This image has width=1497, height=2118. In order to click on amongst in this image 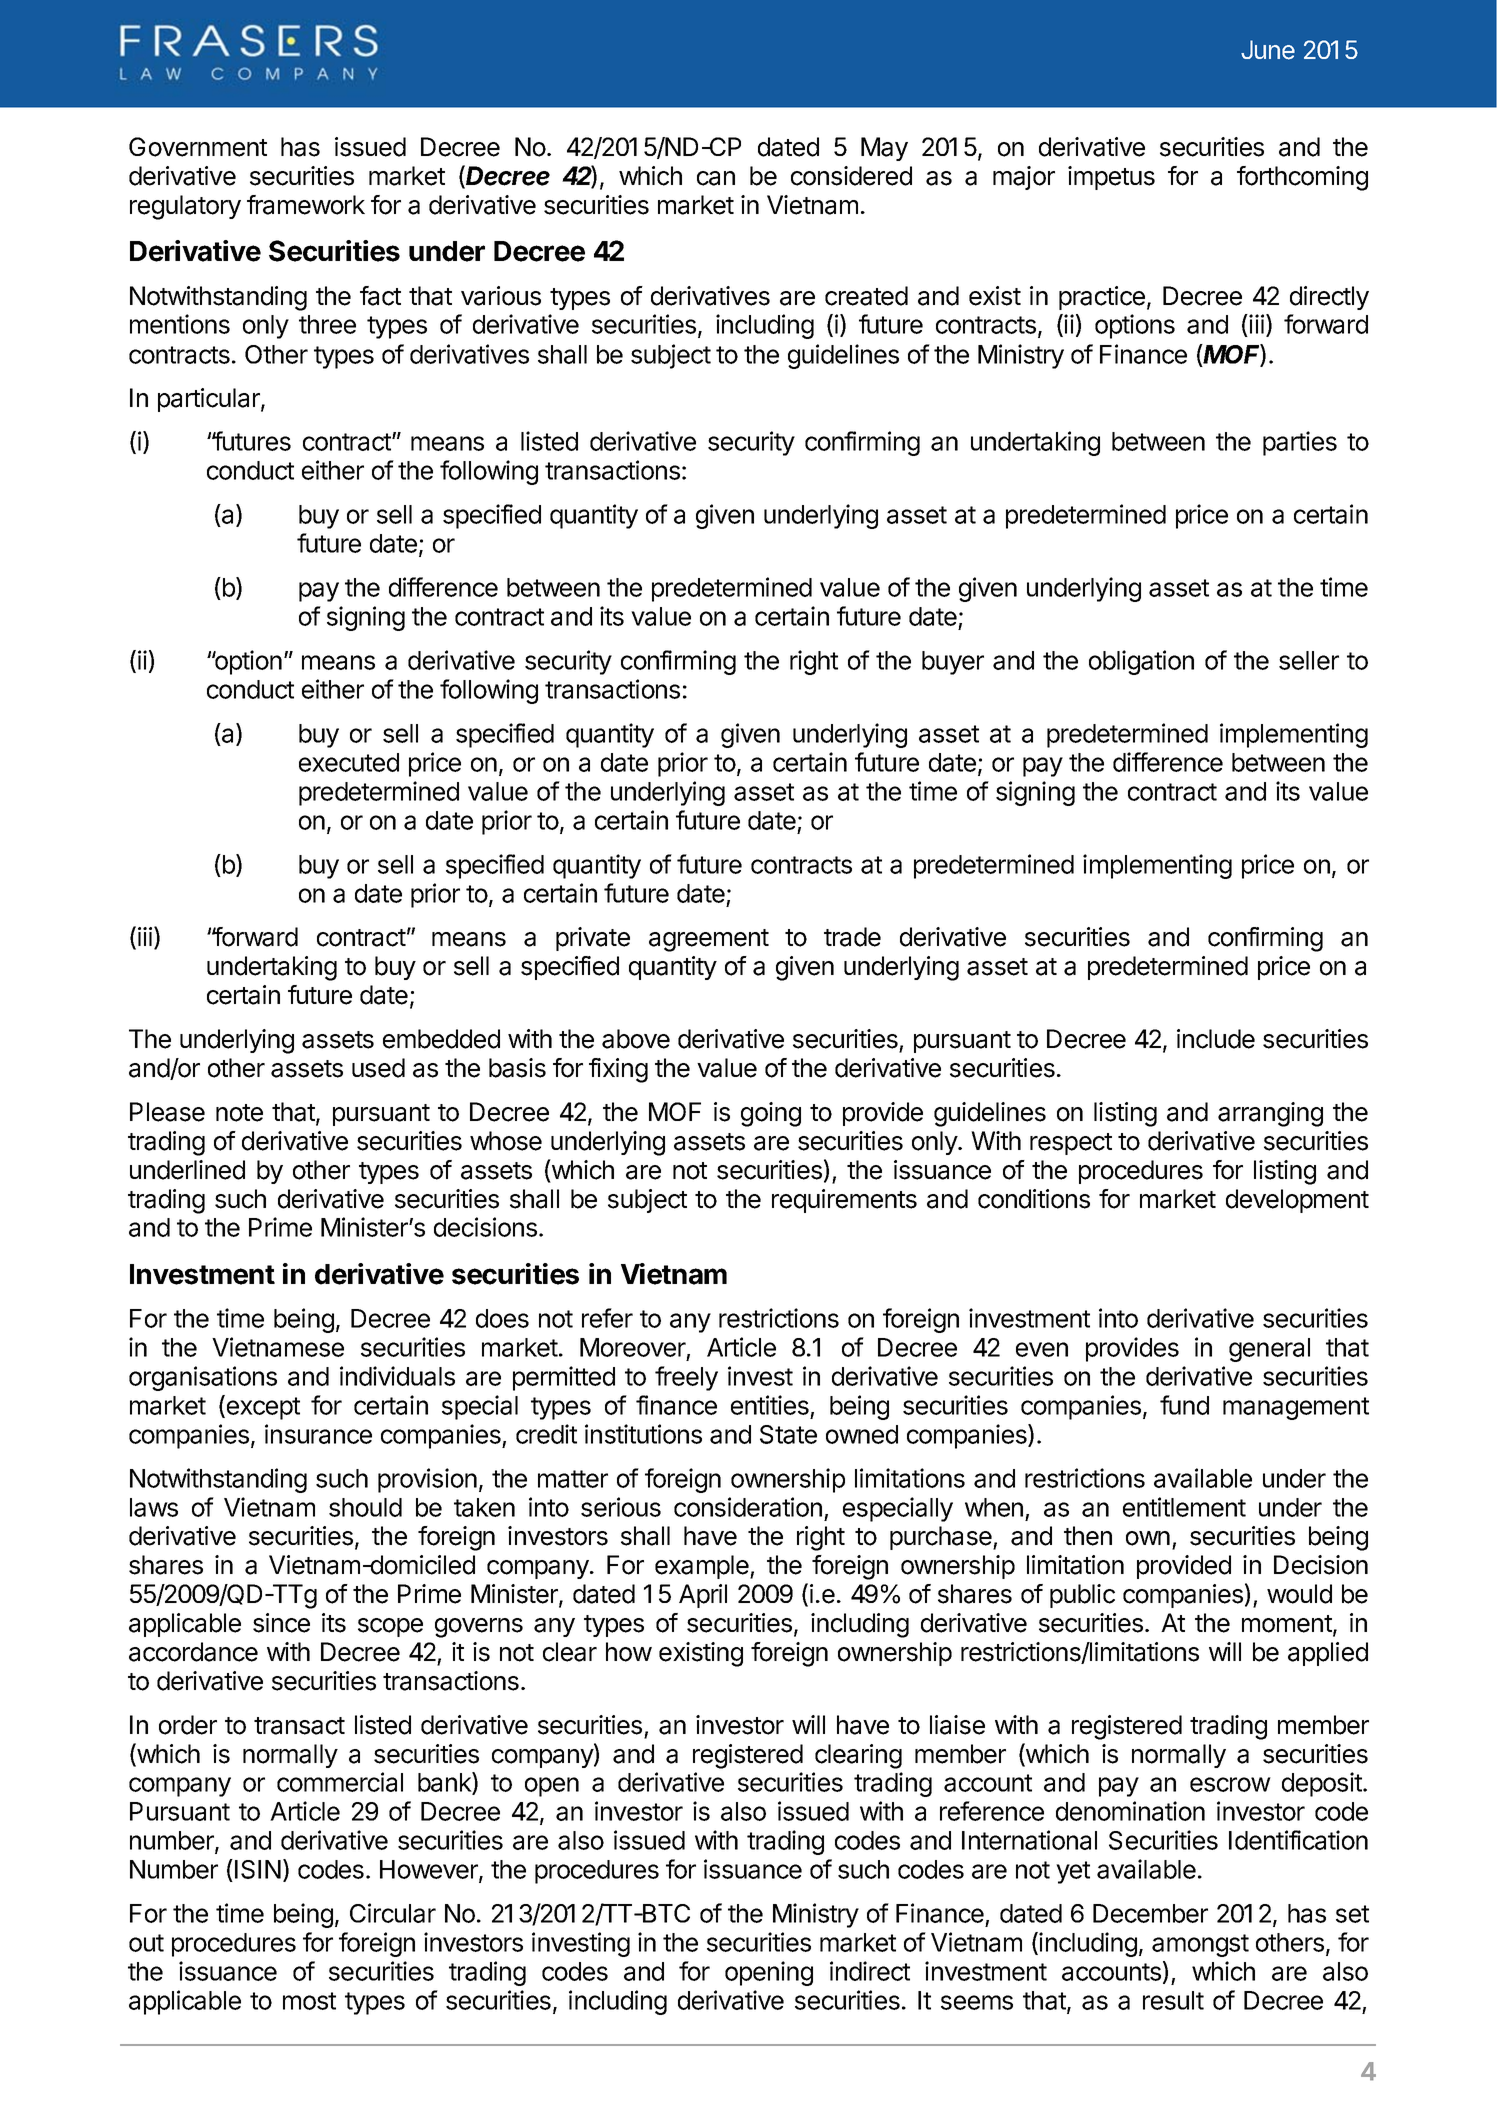, I will do `click(1200, 1945)`.
